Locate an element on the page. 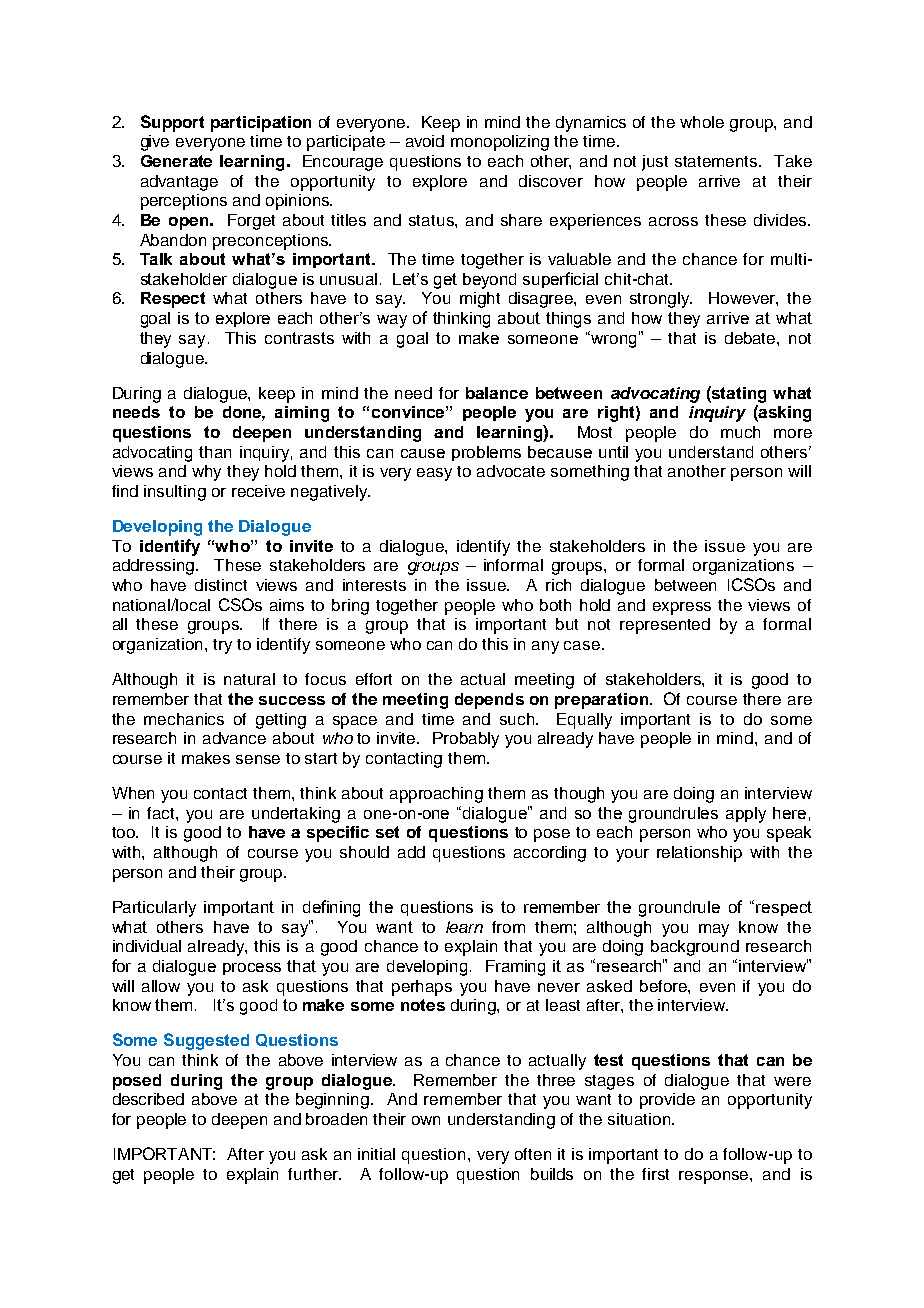 Image resolution: width=924 pixels, height=1308 pixels. easy is located at coordinates (434, 474).
